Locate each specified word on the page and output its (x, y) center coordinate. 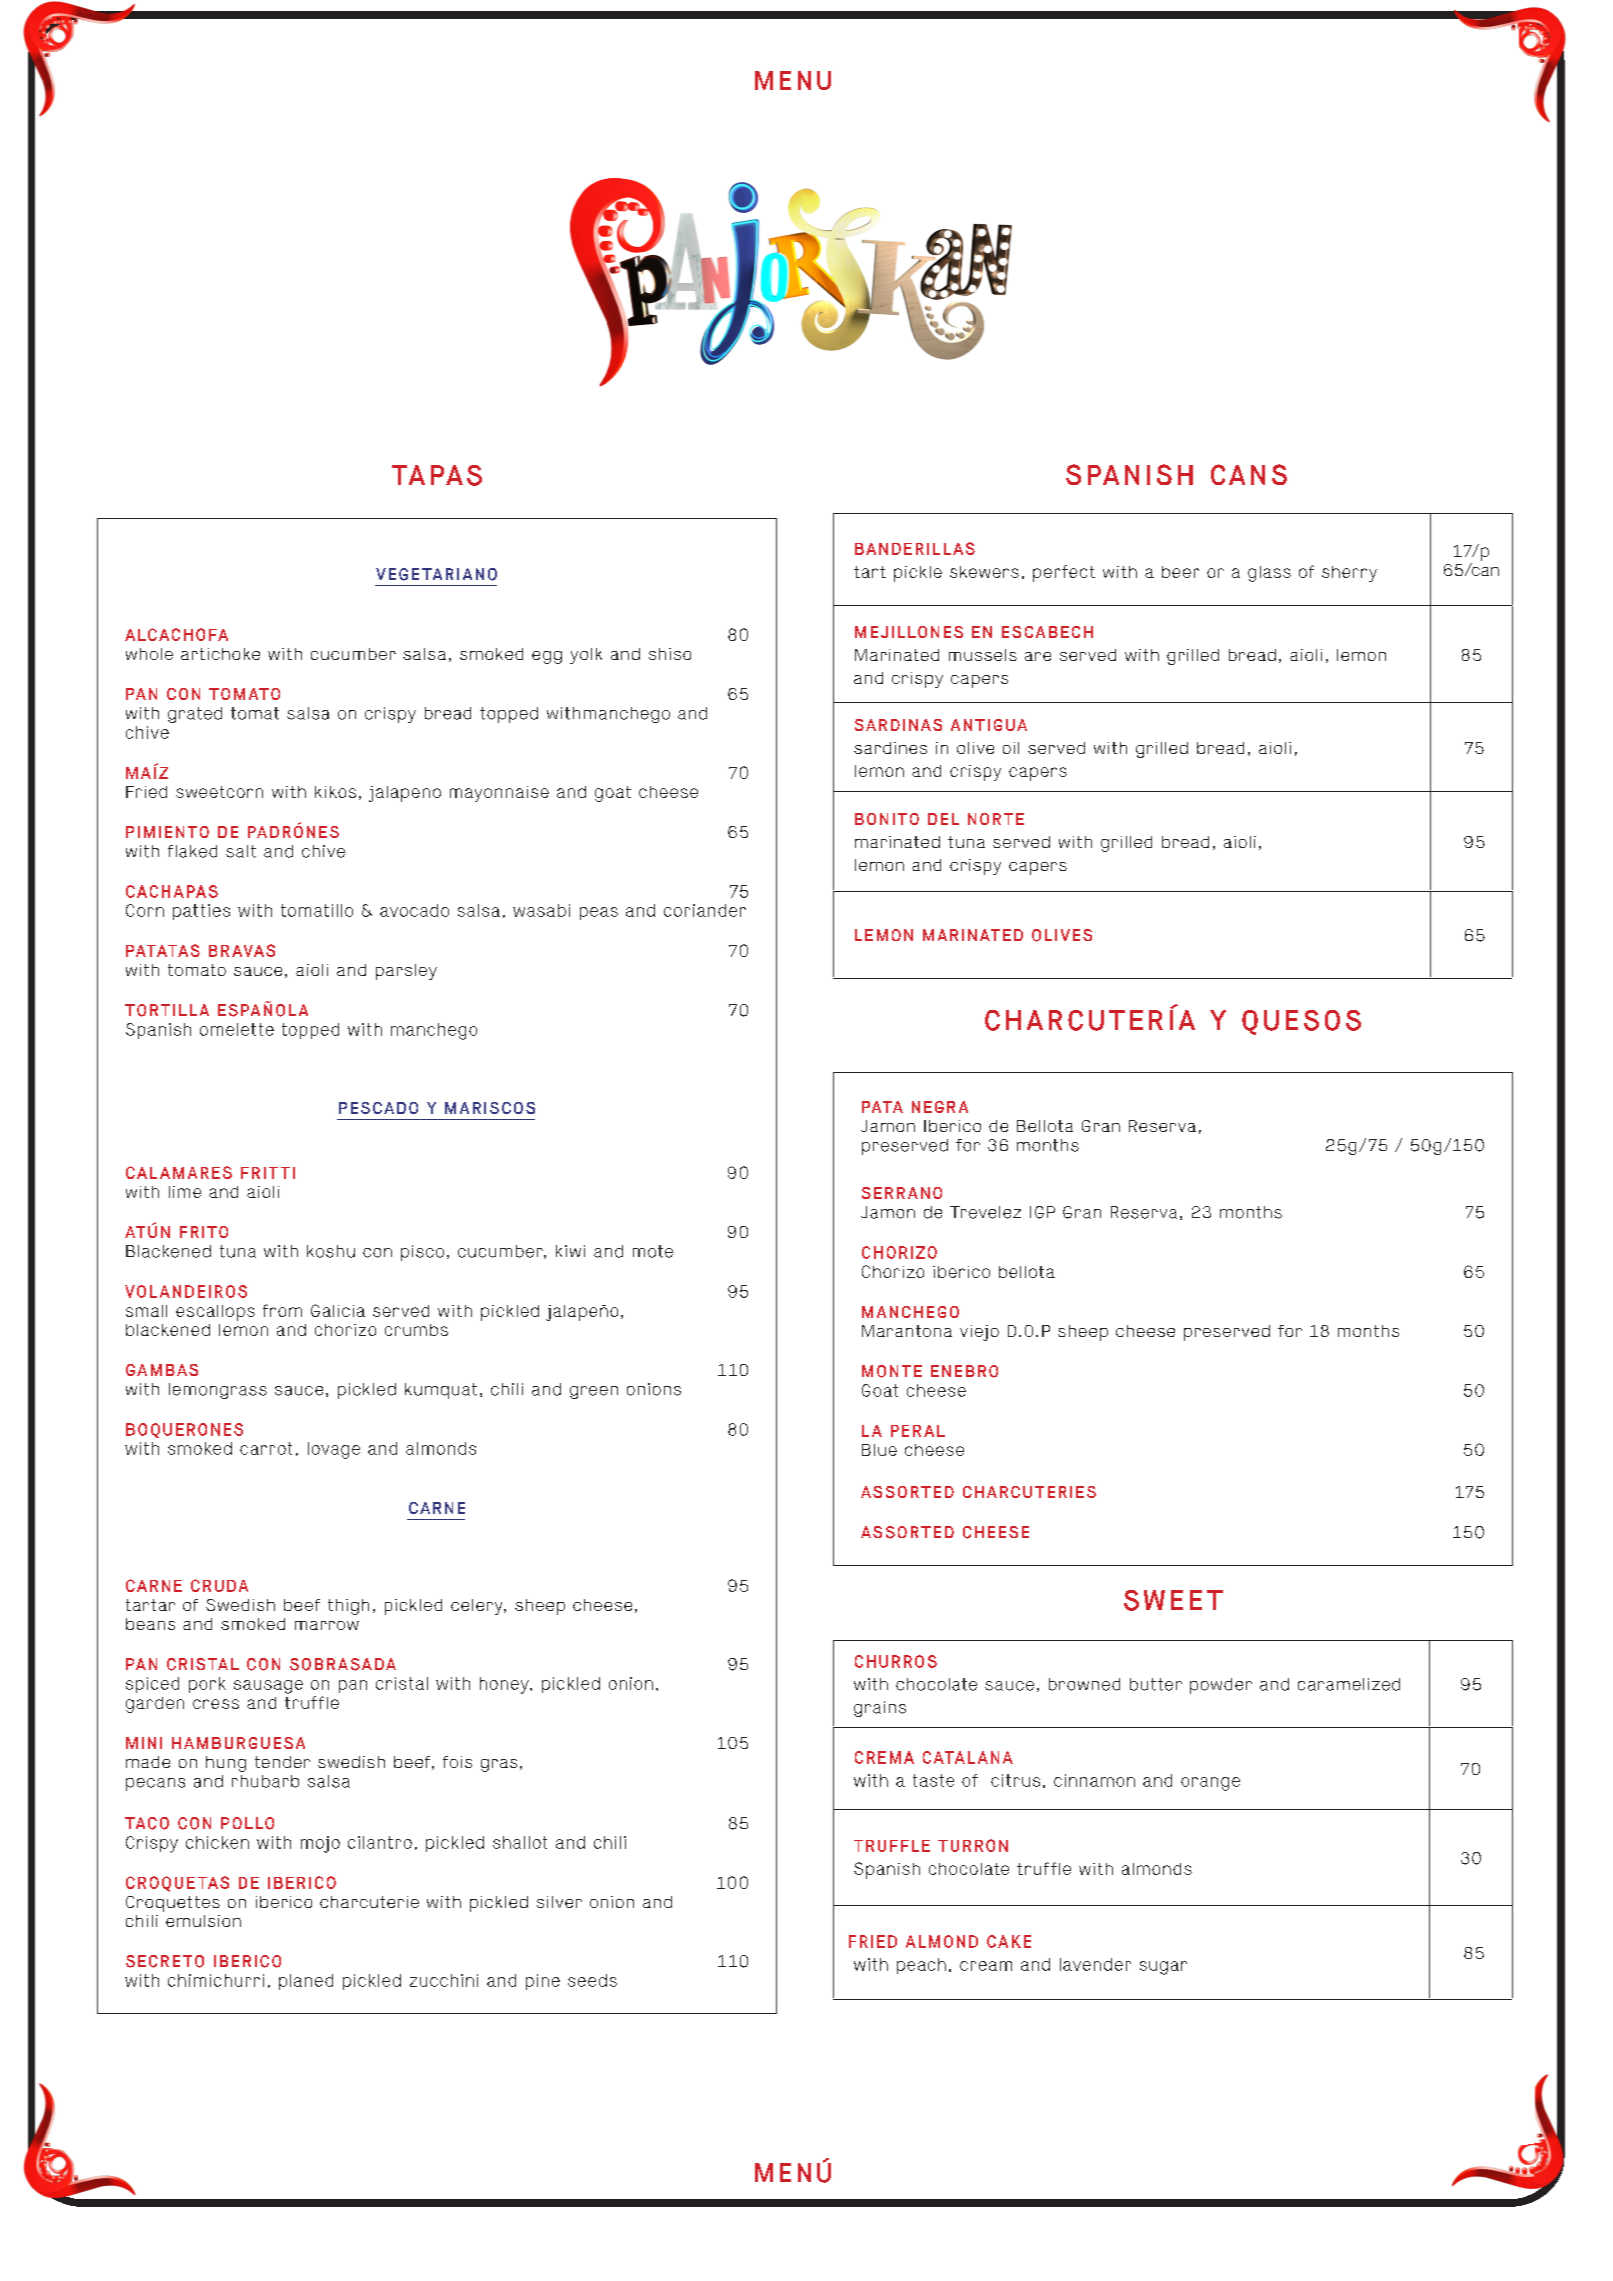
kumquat (441, 1391)
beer (1180, 572)
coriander (705, 910)
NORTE (996, 819)
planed (306, 1982)
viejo (979, 1333)
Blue (879, 1450)
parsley (406, 972)
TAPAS (437, 475)
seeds (592, 1980)
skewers (984, 572)
